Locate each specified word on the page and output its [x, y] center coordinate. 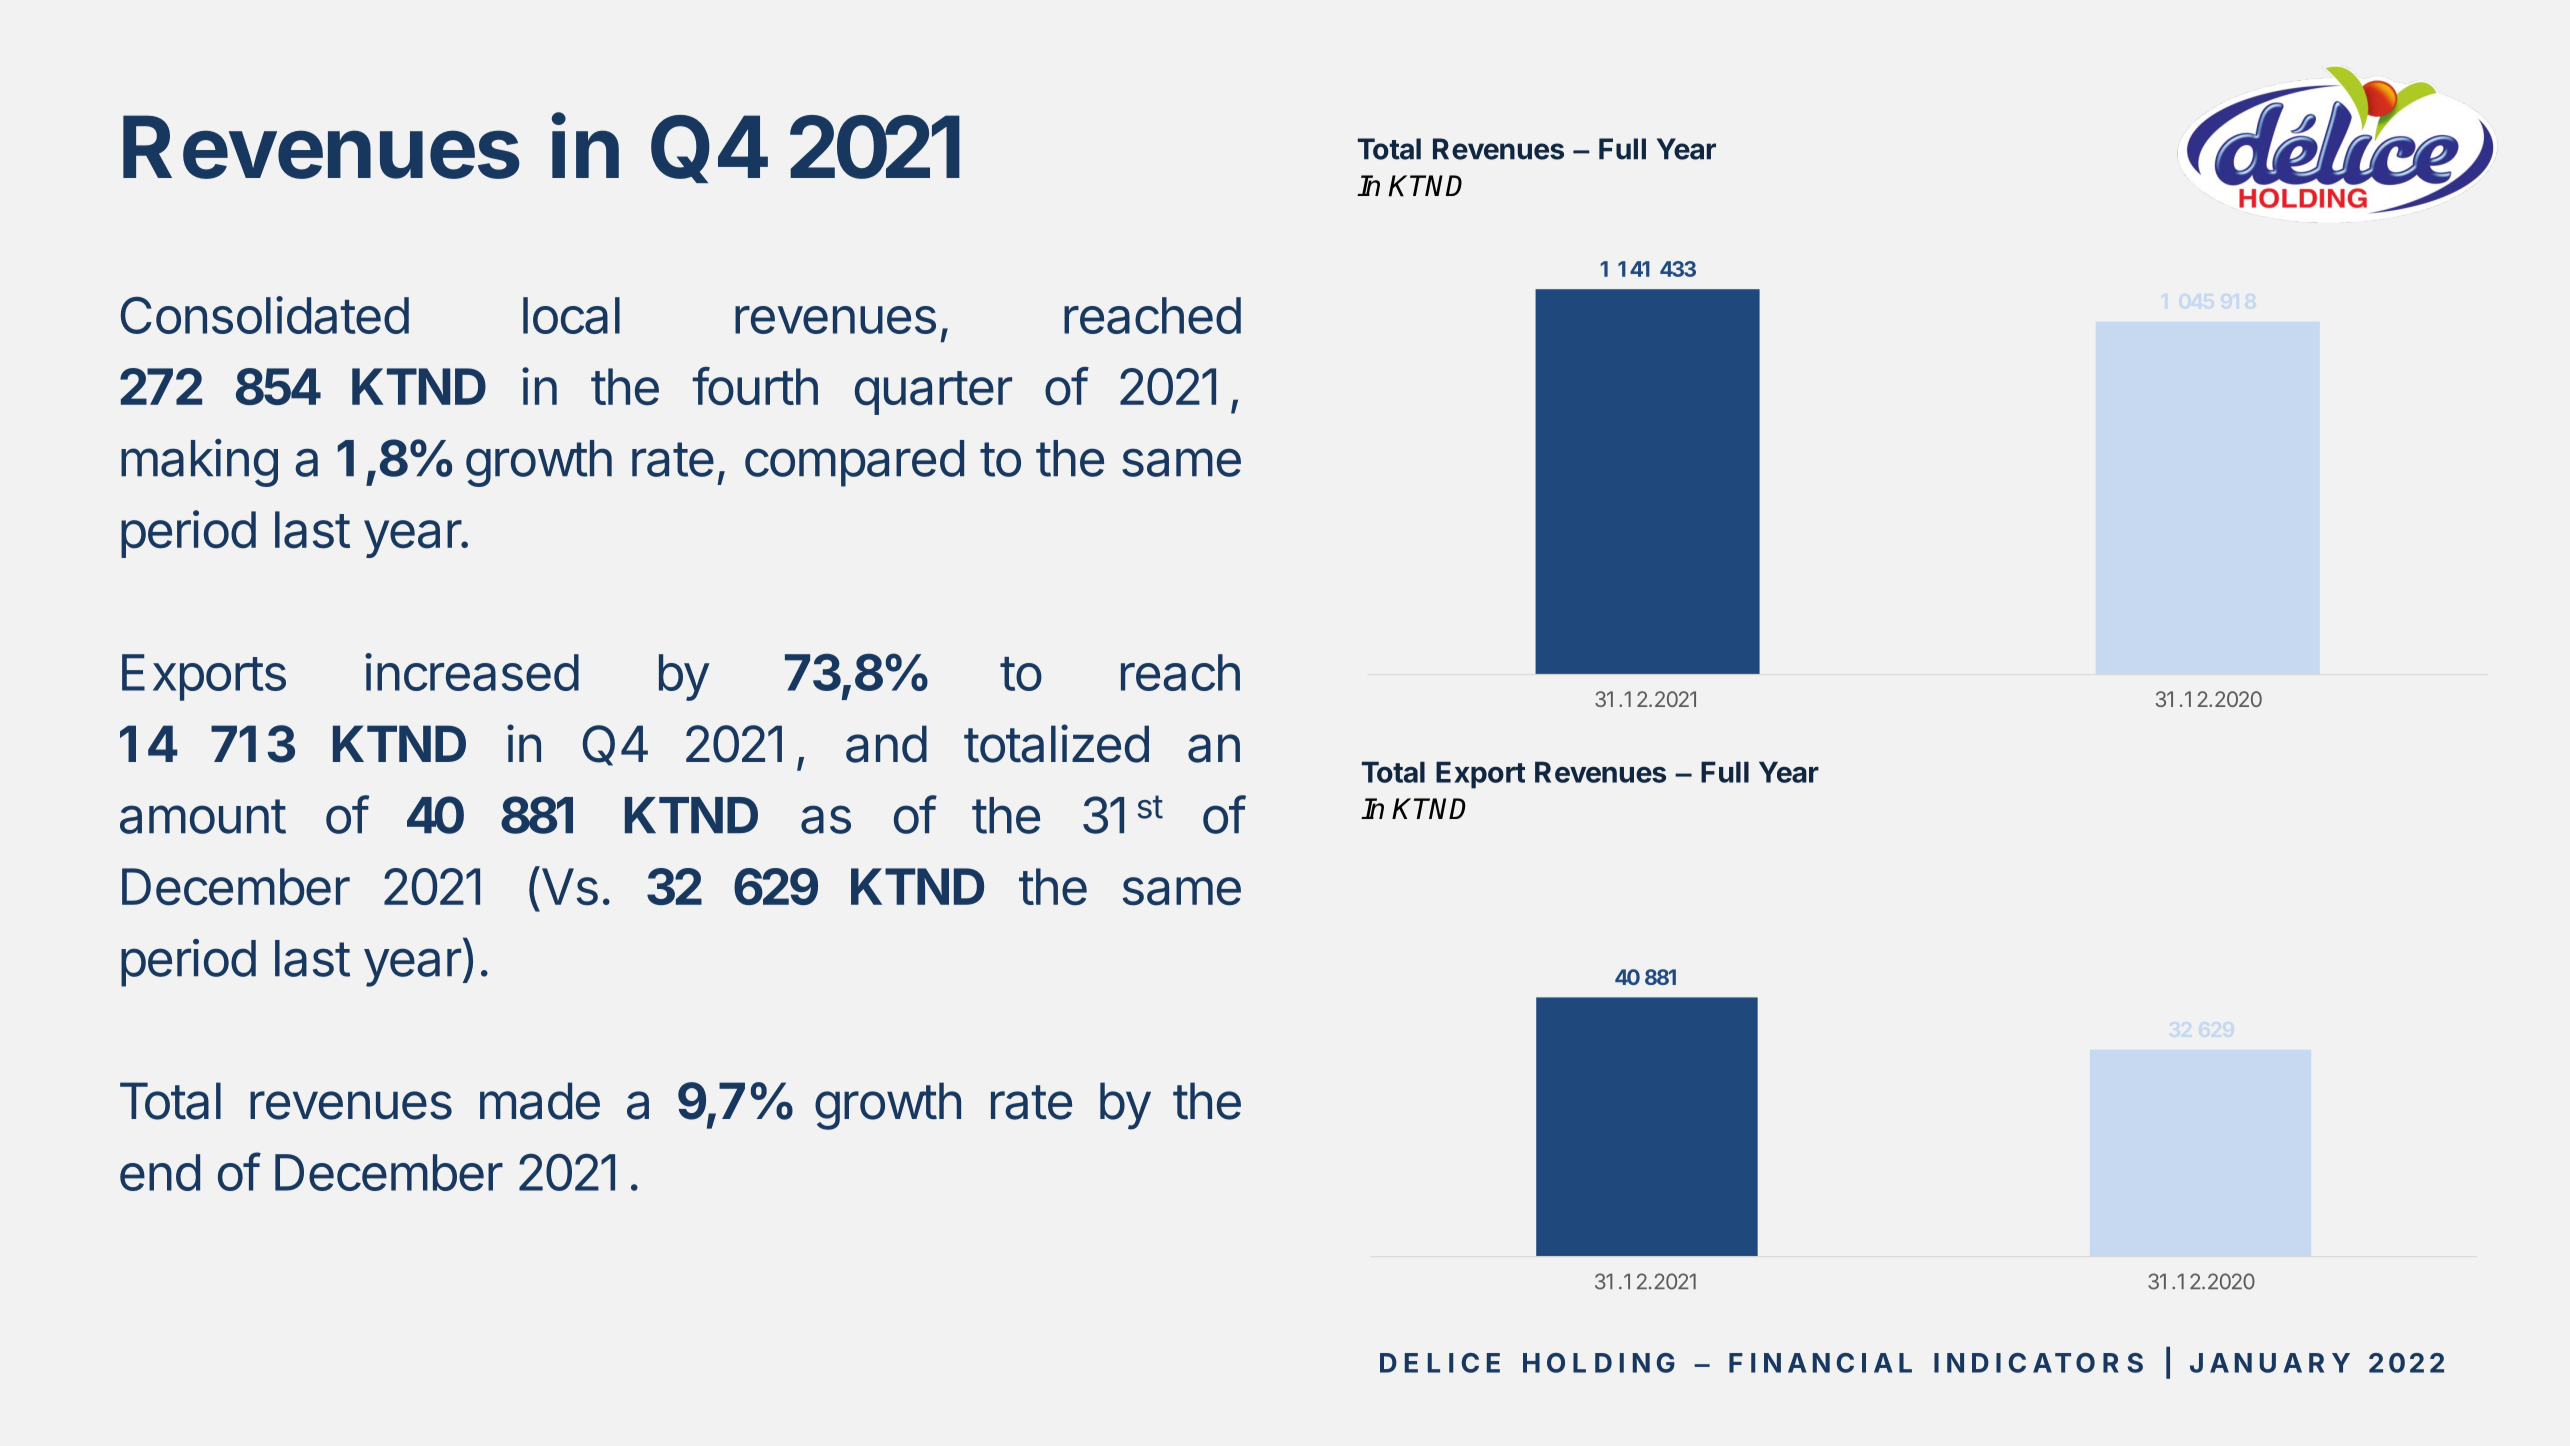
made [540, 1101]
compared [854, 463]
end [160, 1172]
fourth [755, 386]
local [571, 315]
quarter [933, 393]
